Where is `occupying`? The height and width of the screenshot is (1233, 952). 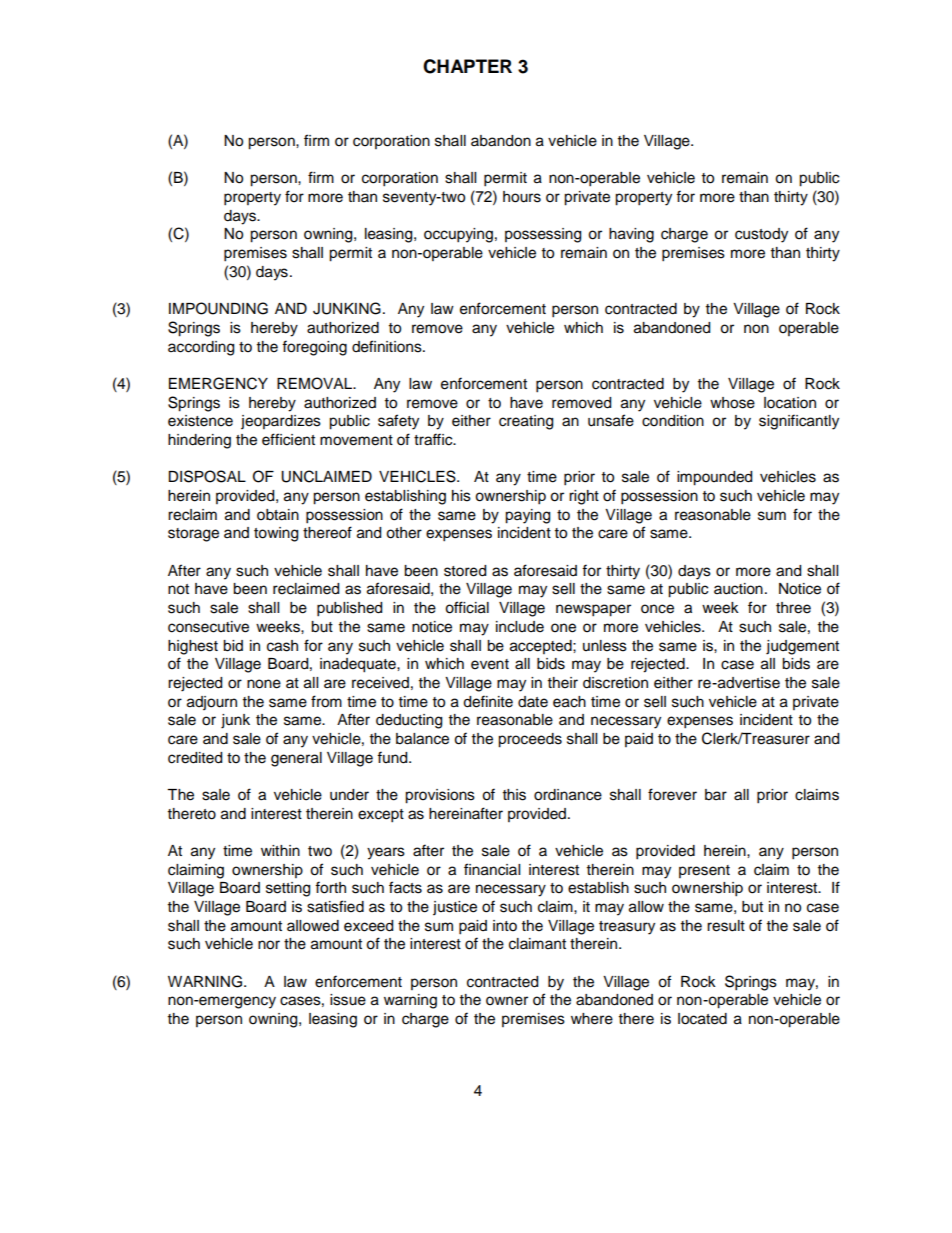
occupying is located at coordinates (458, 235).
